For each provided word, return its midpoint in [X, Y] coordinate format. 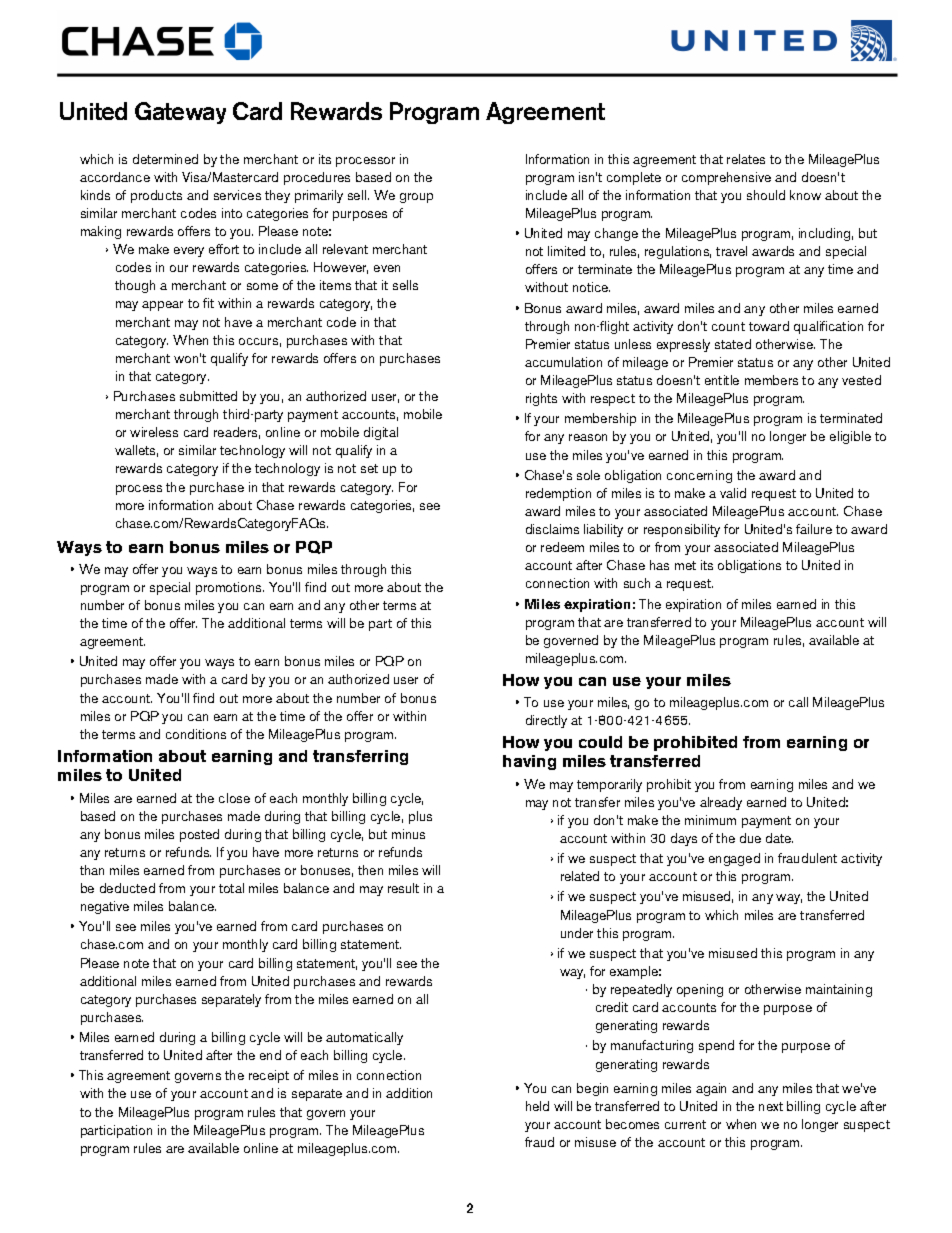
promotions [230, 588]
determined [165, 159]
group [416, 198]
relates [746, 159]
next [771, 1106]
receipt [269, 1076]
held [537, 1106]
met [685, 565]
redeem [562, 547]
